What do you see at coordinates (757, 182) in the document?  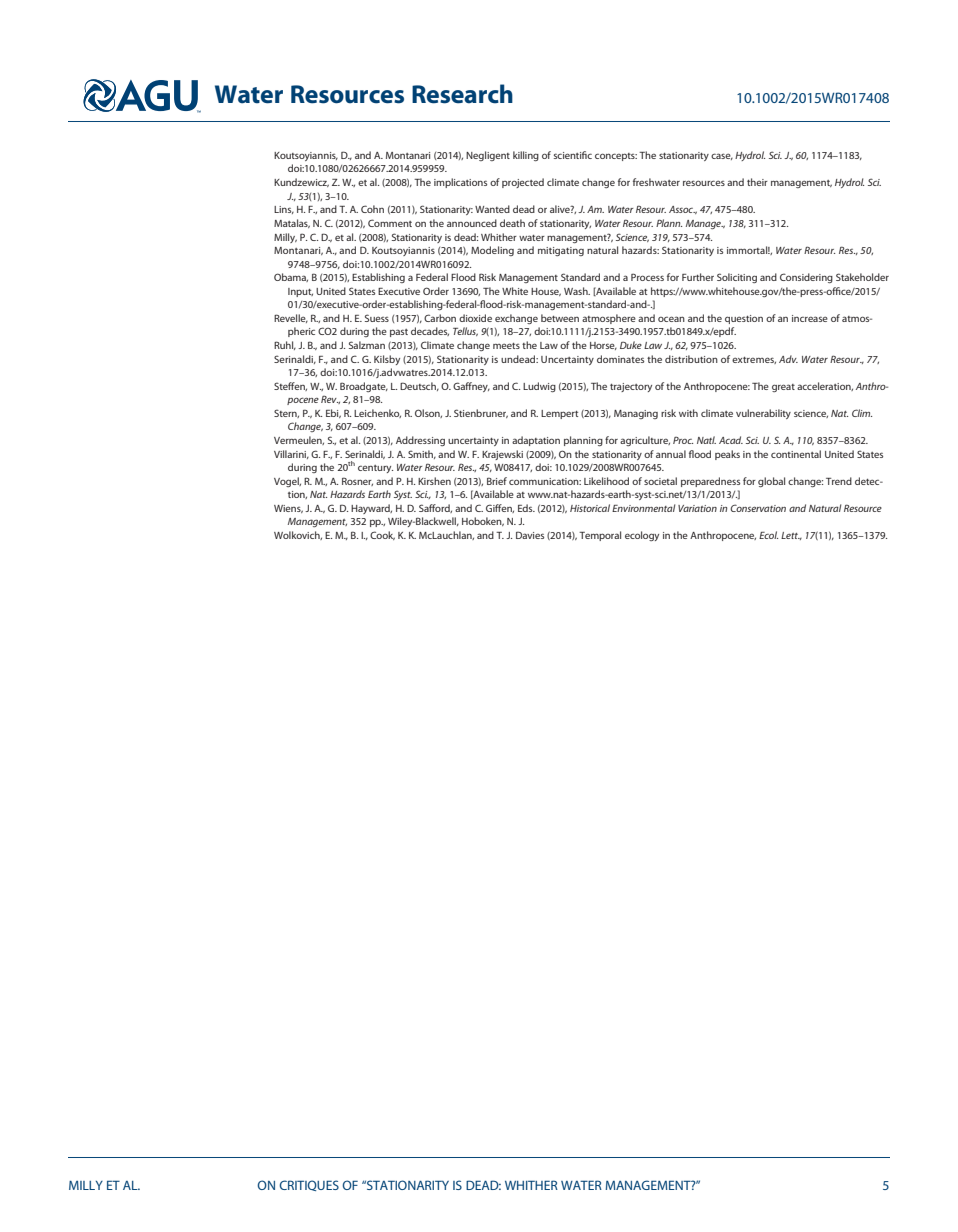 I see `their` at bounding box center [757, 182].
